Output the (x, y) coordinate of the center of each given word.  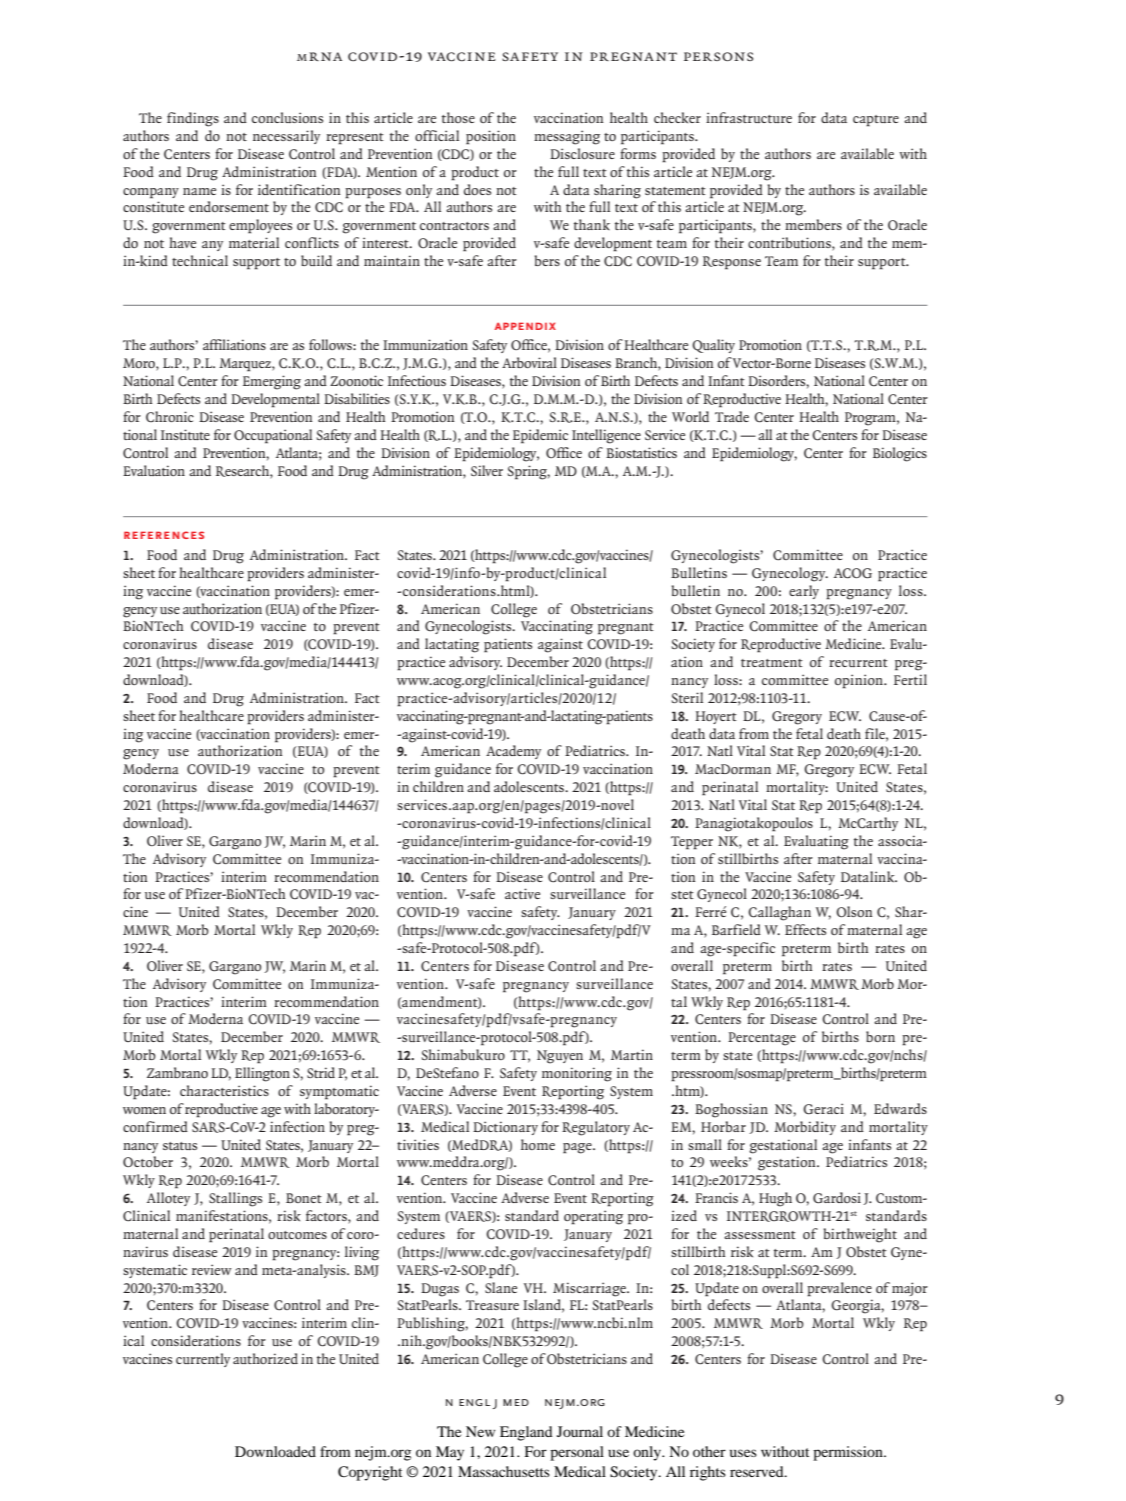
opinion (860, 681)
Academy (513, 752)
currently (203, 1360)
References (164, 535)
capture (876, 121)
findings (193, 119)
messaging (567, 137)
